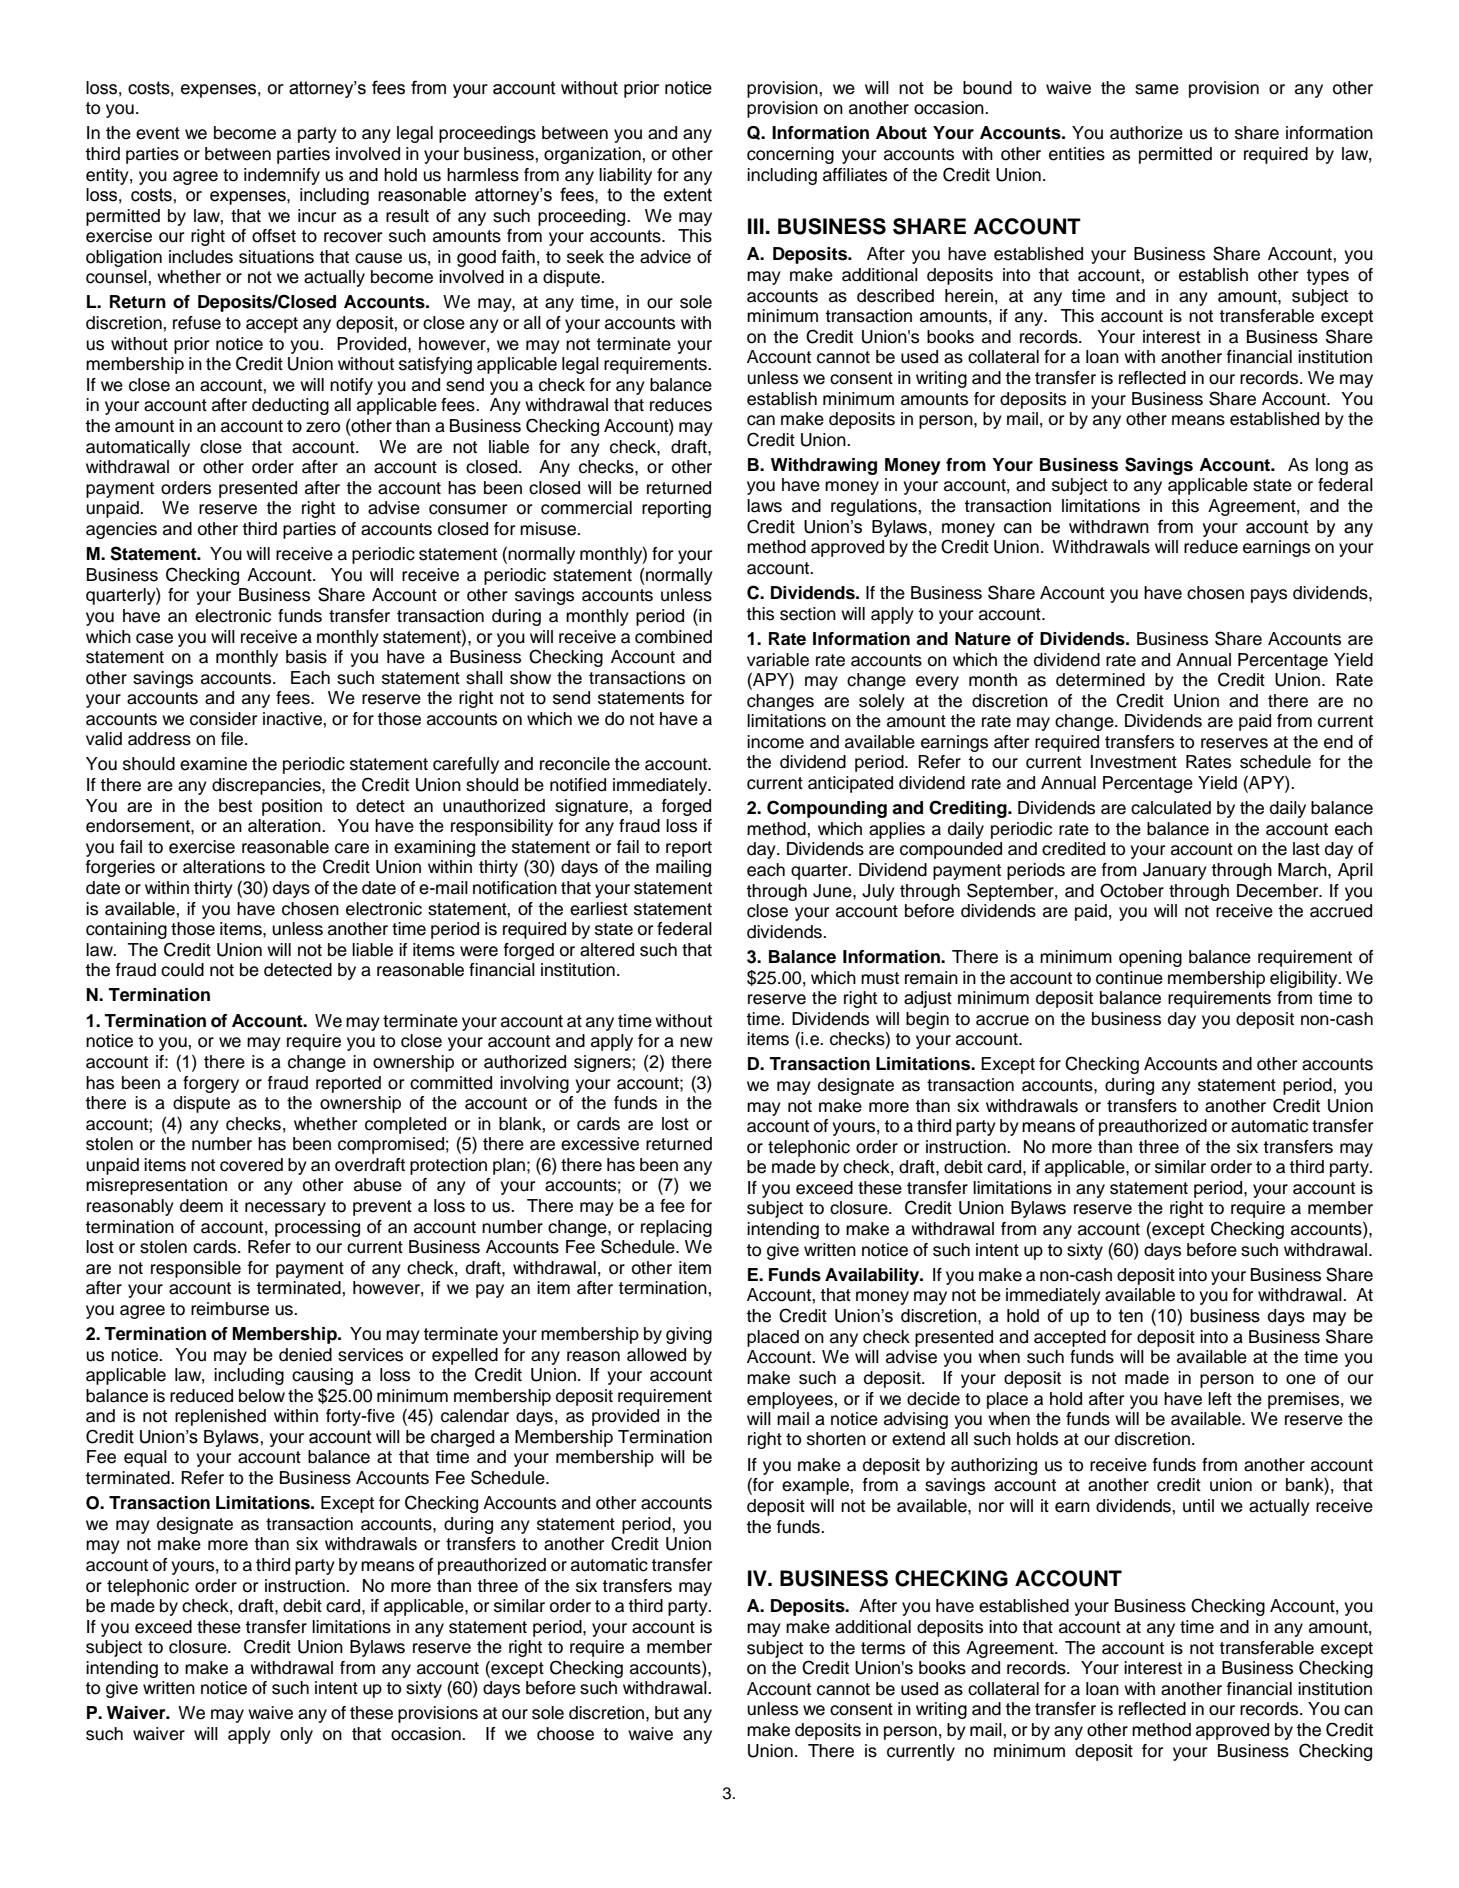  Describe the element at coordinates (306, 657) in the page. I see `basis` at that location.
